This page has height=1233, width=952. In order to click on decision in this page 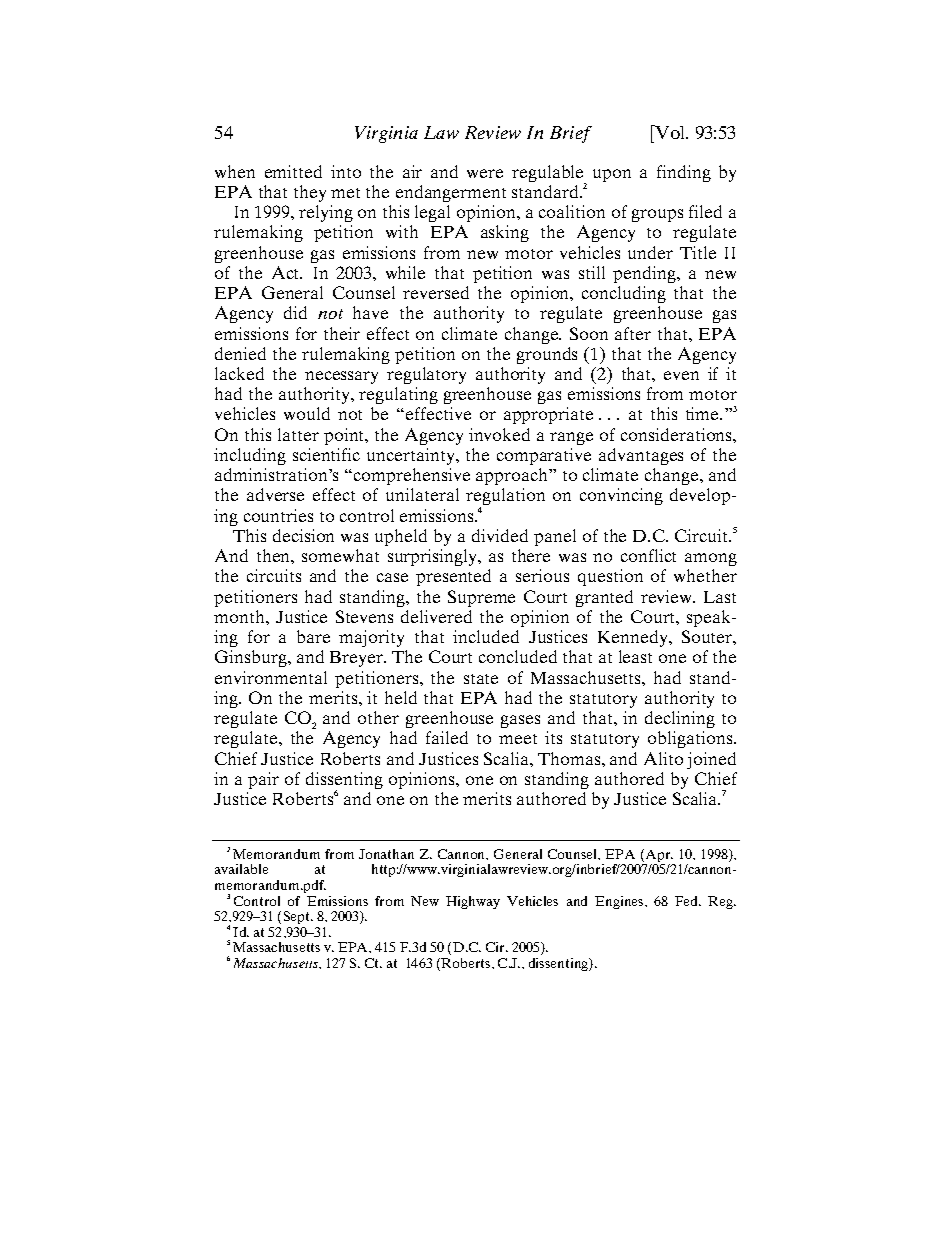, I will do `click(303, 535)`.
